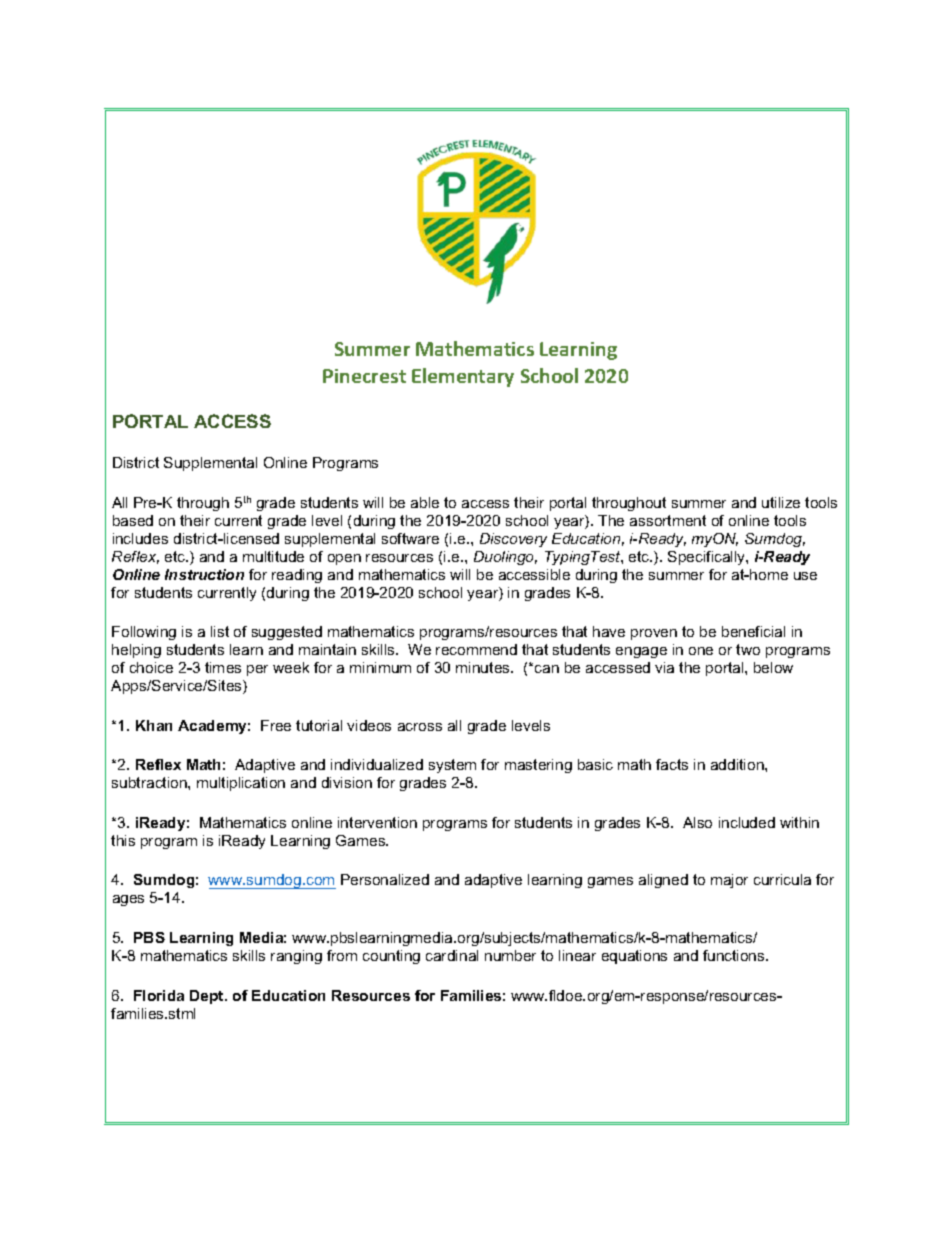 This document has width=952, height=1233. What do you see at coordinates (452, 955) in the document?
I see `cardinal` at bounding box center [452, 955].
